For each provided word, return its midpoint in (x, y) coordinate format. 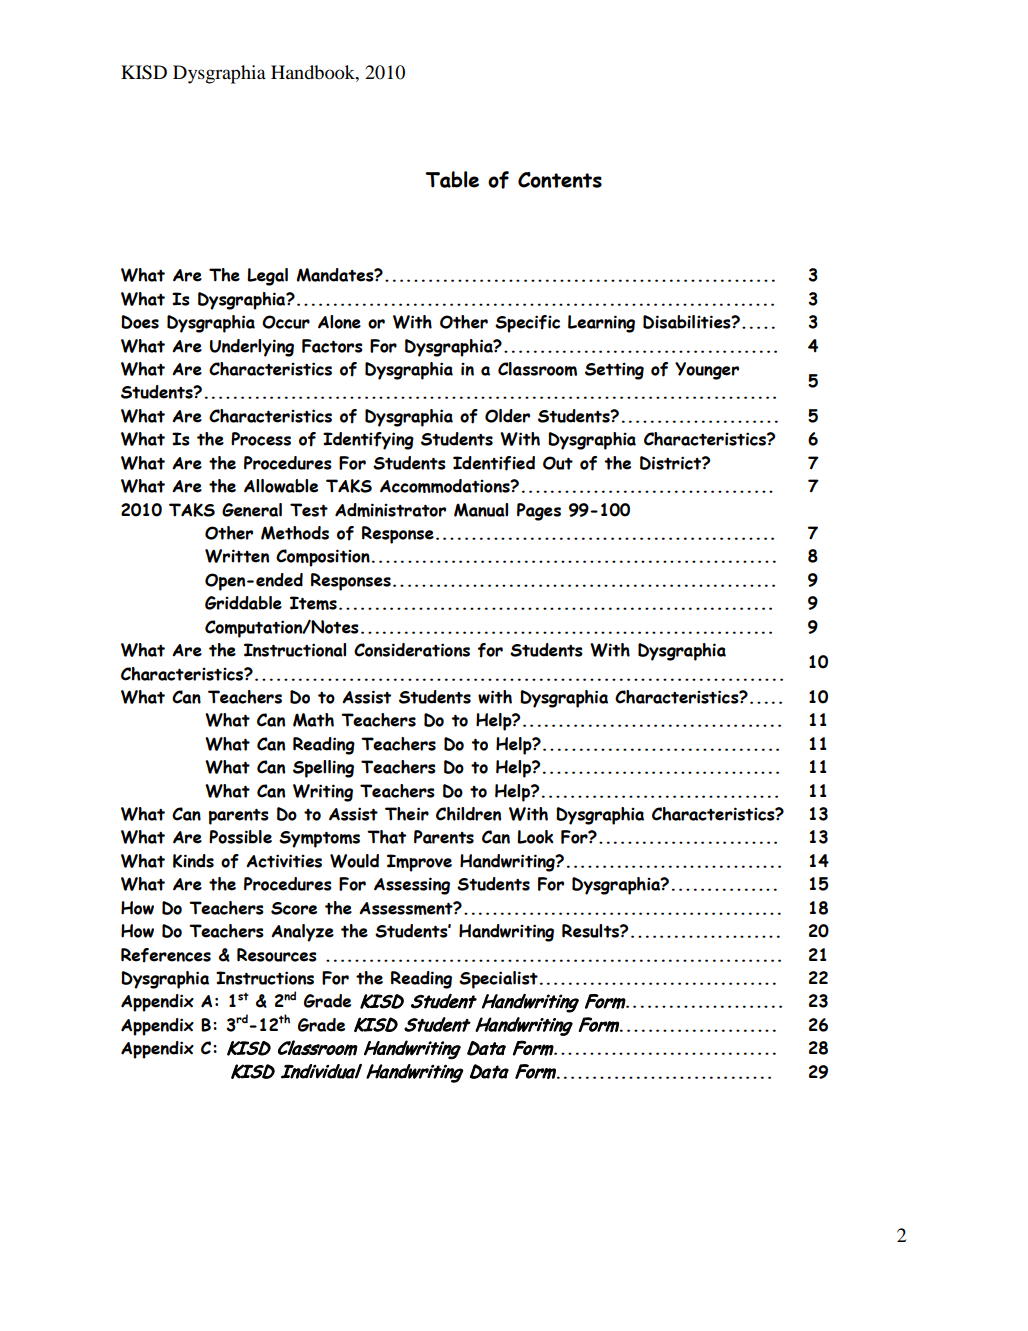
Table (452, 179)
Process (261, 439)
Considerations (412, 650)
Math (313, 720)
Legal (267, 277)
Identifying (368, 441)
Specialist (498, 980)
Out (558, 463)
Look (535, 837)
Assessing (412, 886)
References (166, 955)
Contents (560, 180)
